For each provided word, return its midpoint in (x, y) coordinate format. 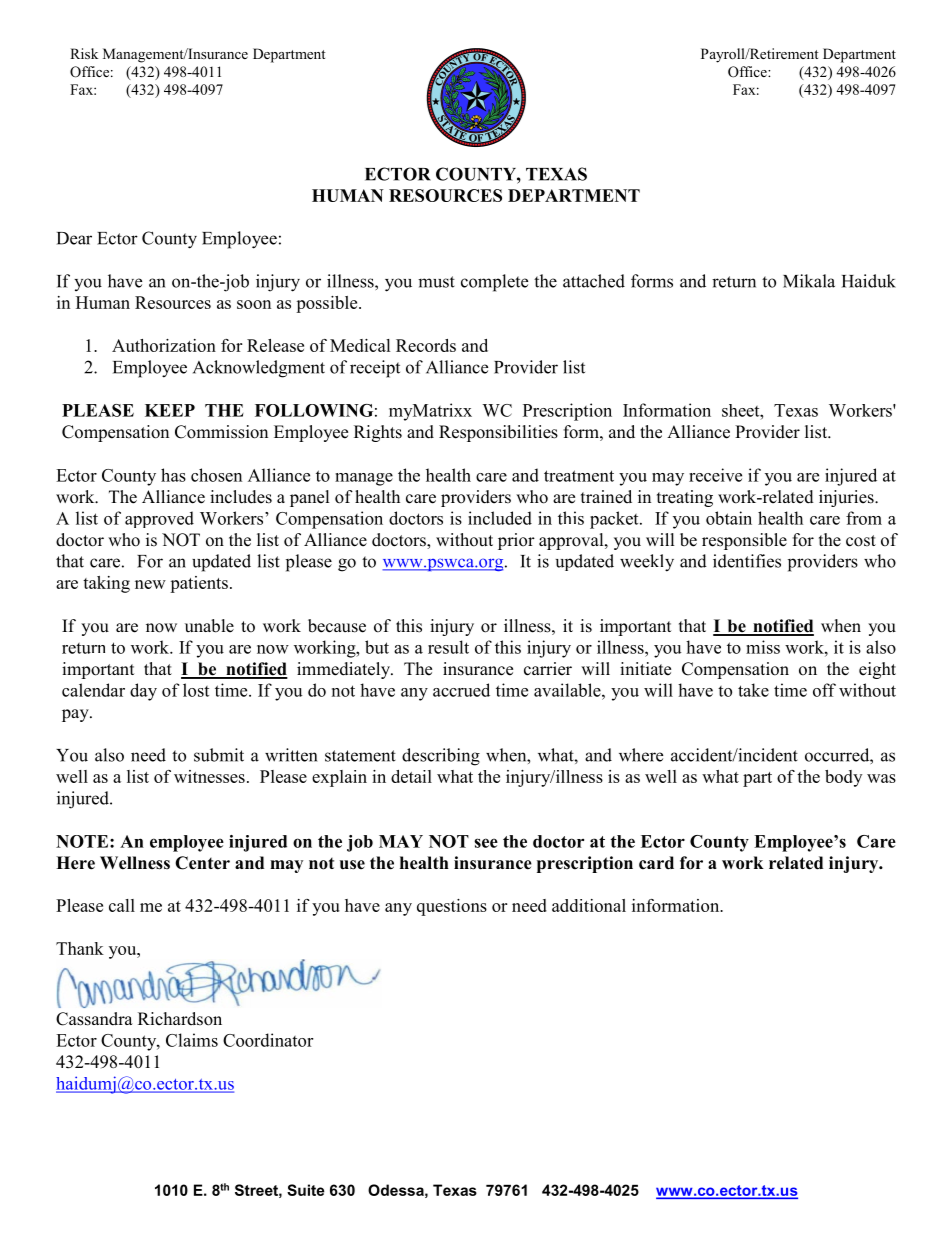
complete (494, 283)
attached (594, 281)
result (448, 647)
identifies (747, 561)
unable (209, 626)
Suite (306, 1190)
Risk (84, 53)
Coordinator (268, 1040)
